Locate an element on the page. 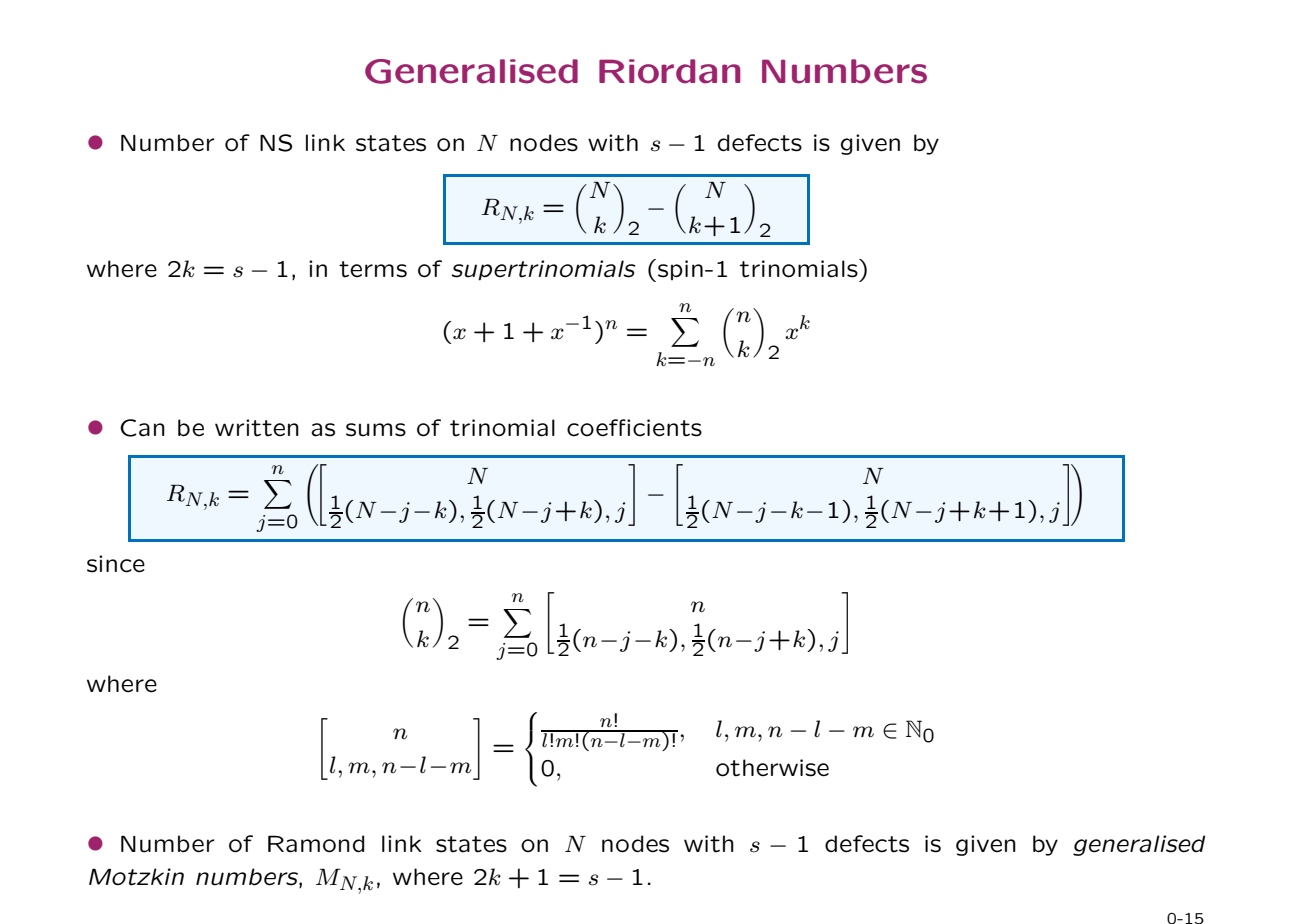  terms is located at coordinates (373, 269).
